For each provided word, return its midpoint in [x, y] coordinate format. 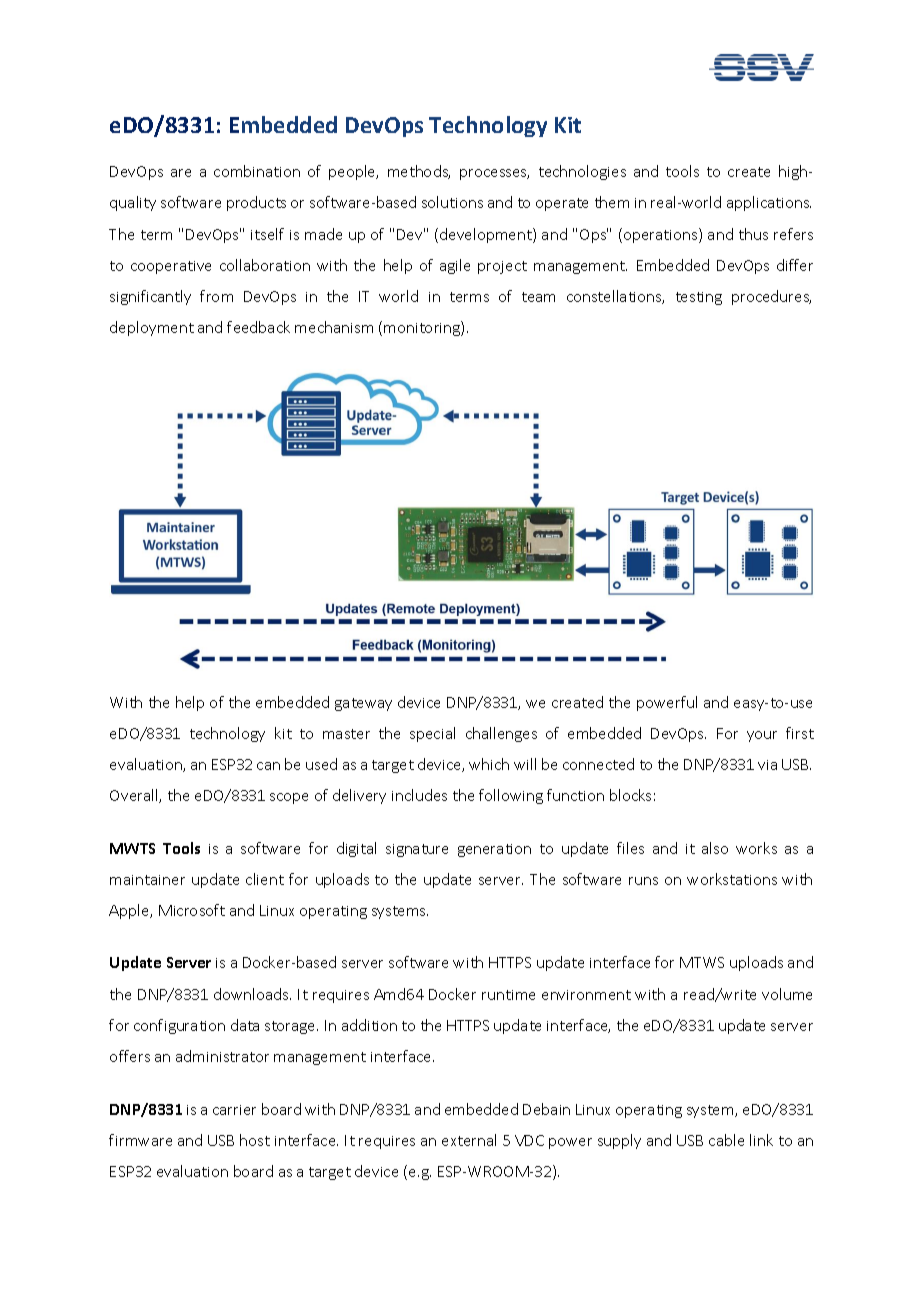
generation [494, 850]
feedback [258, 327]
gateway [363, 704]
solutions [452, 202]
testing [699, 298]
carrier [234, 1110]
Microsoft [192, 910]
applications [769, 203]
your [762, 736]
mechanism [334, 327]
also [715, 848]
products [256, 203]
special [432, 734]
